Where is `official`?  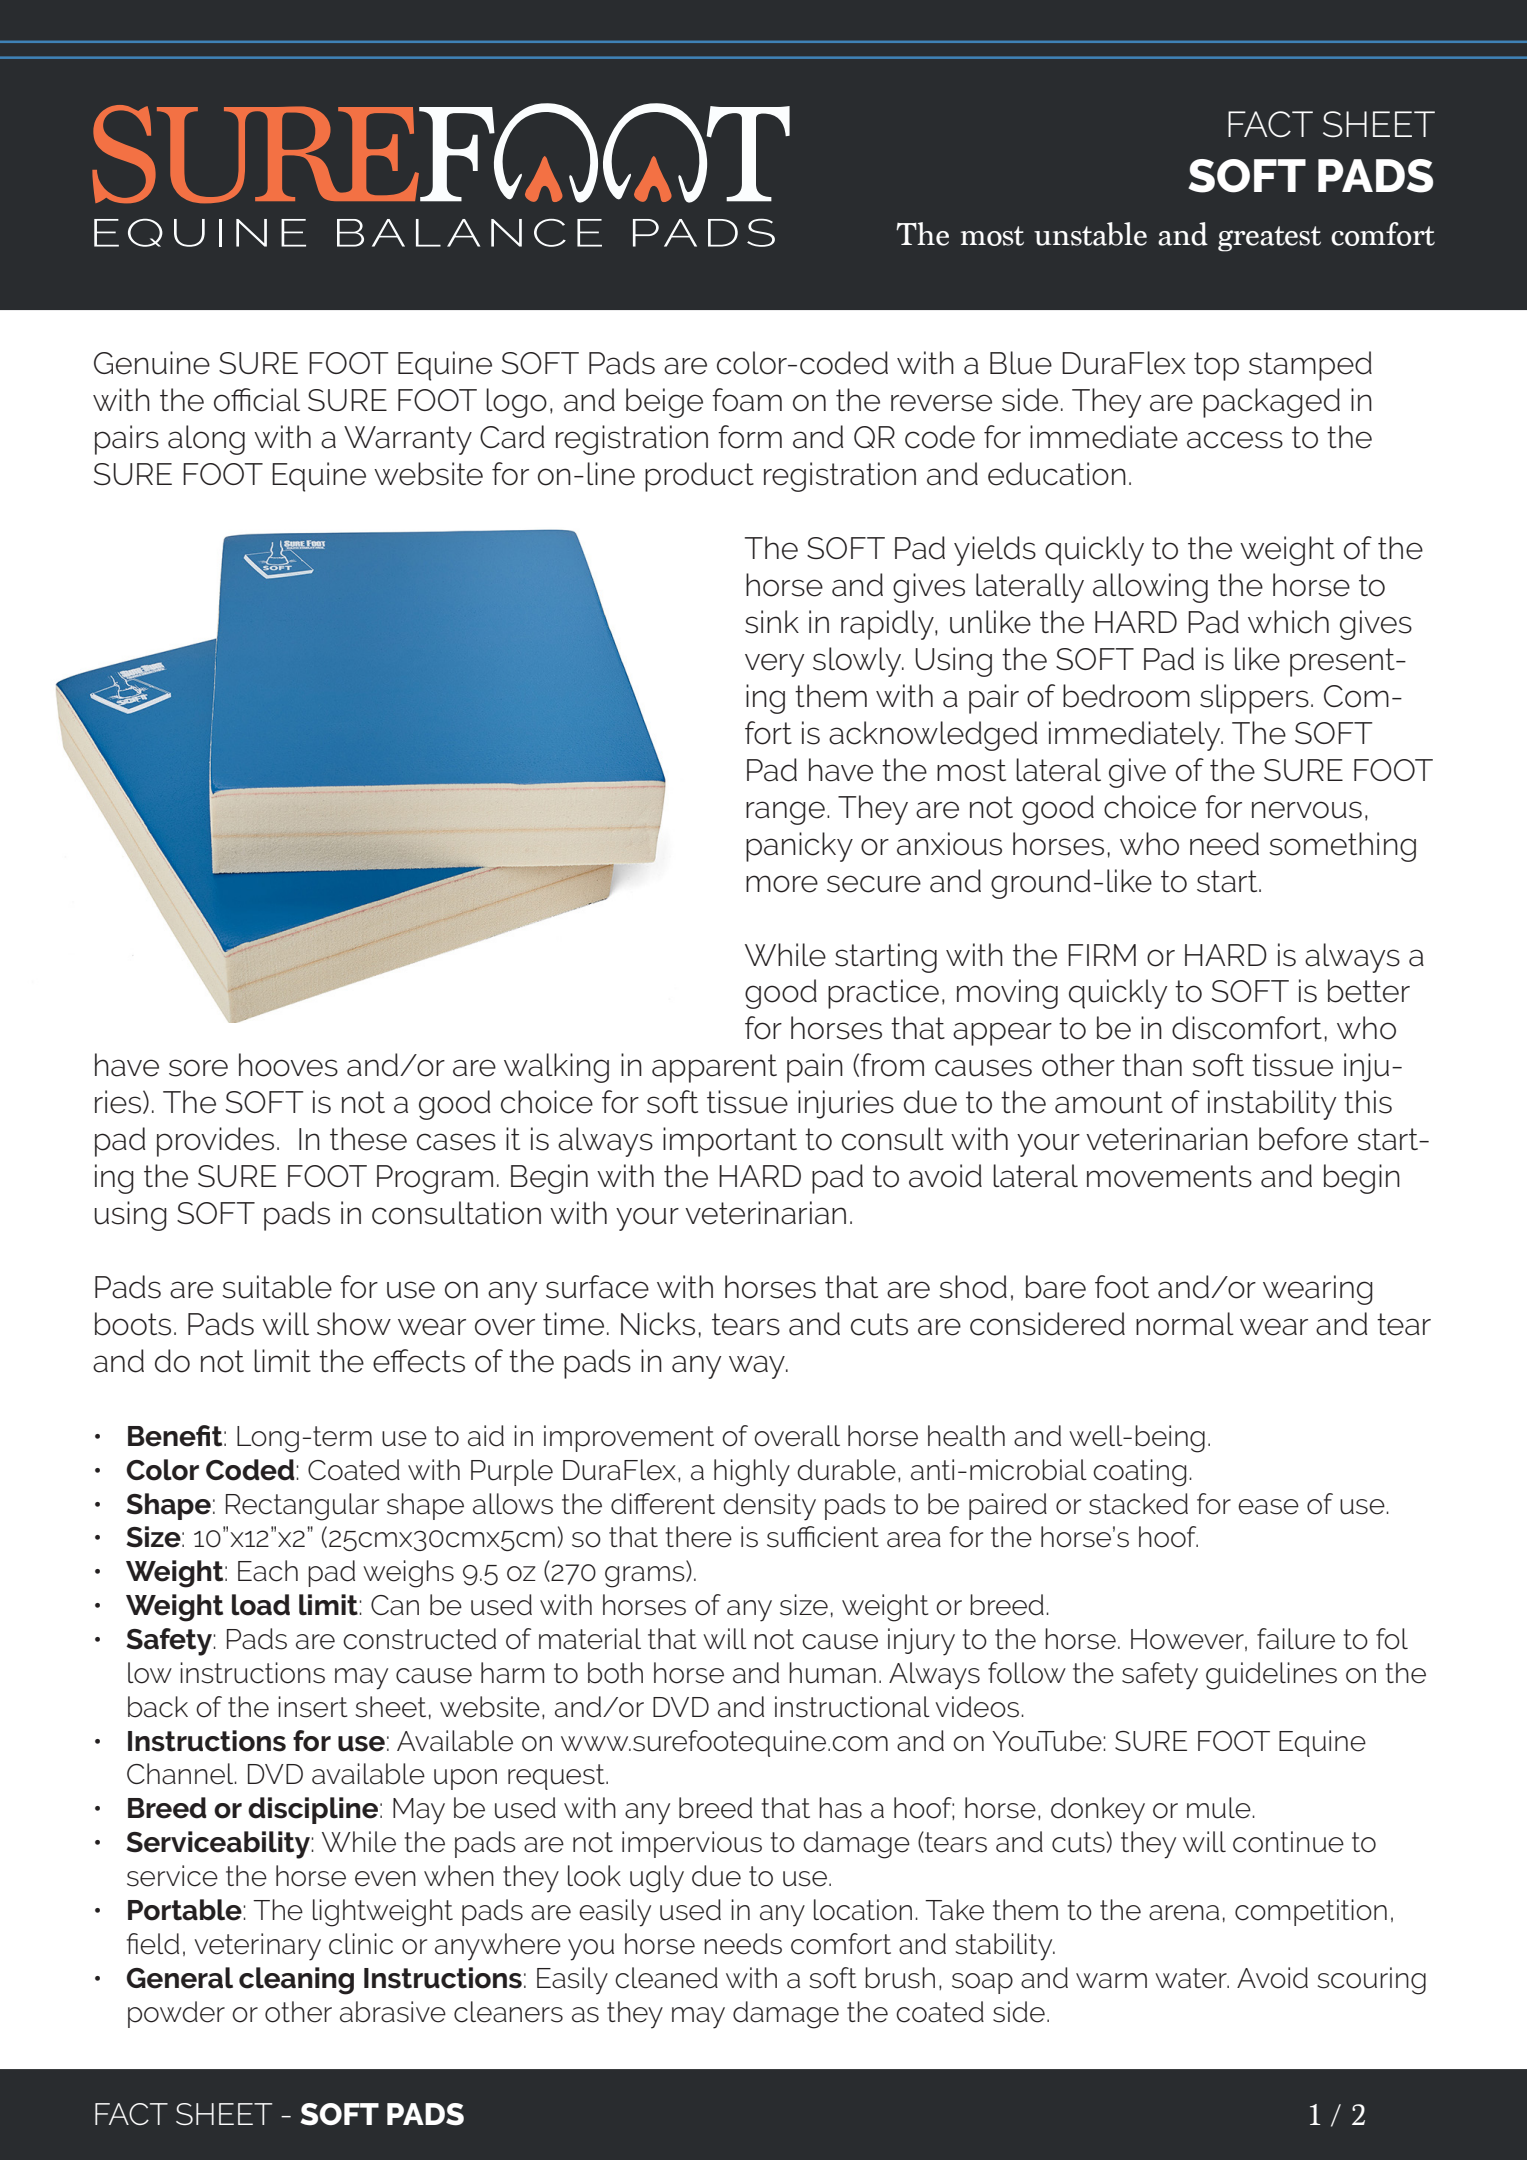 official is located at coordinates (257, 400).
